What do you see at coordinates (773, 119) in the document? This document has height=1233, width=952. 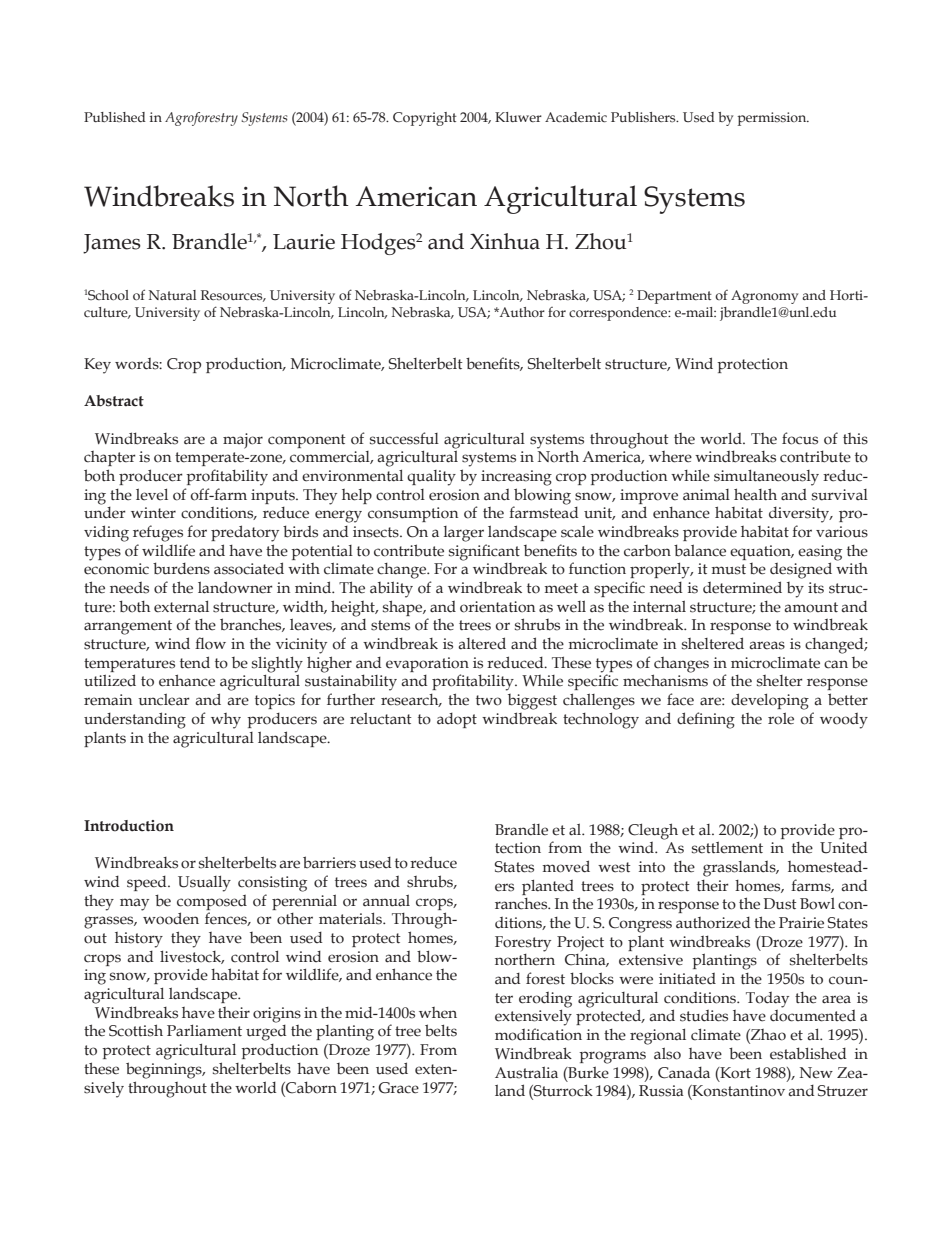 I see `permission` at bounding box center [773, 119].
